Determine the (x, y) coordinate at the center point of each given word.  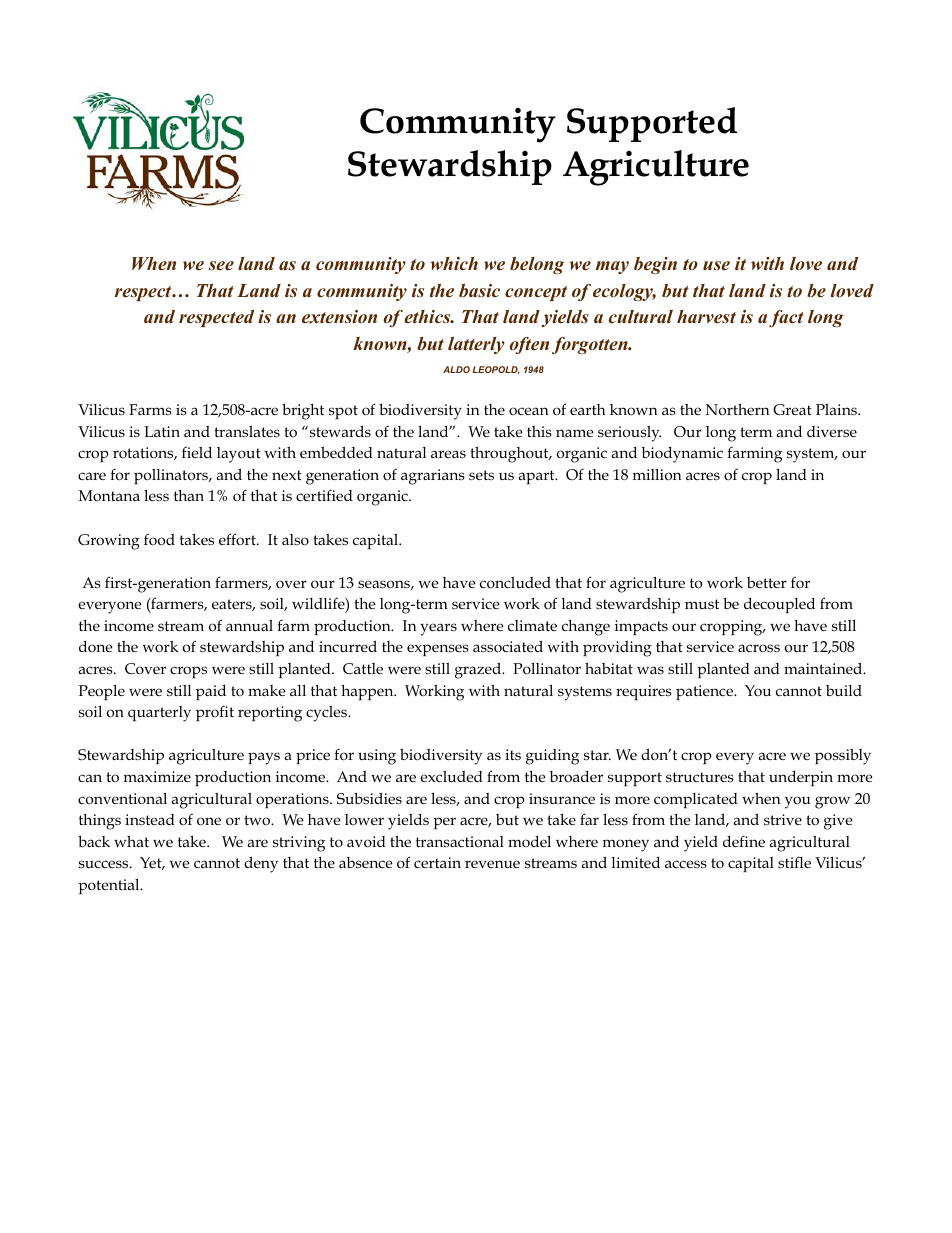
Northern (738, 410)
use (716, 266)
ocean (529, 411)
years (438, 629)
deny (261, 864)
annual (249, 625)
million (657, 475)
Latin (162, 431)
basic (479, 291)
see (221, 266)
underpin (801, 778)
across (759, 648)
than (189, 495)
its (513, 755)
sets (481, 475)
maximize (157, 776)
